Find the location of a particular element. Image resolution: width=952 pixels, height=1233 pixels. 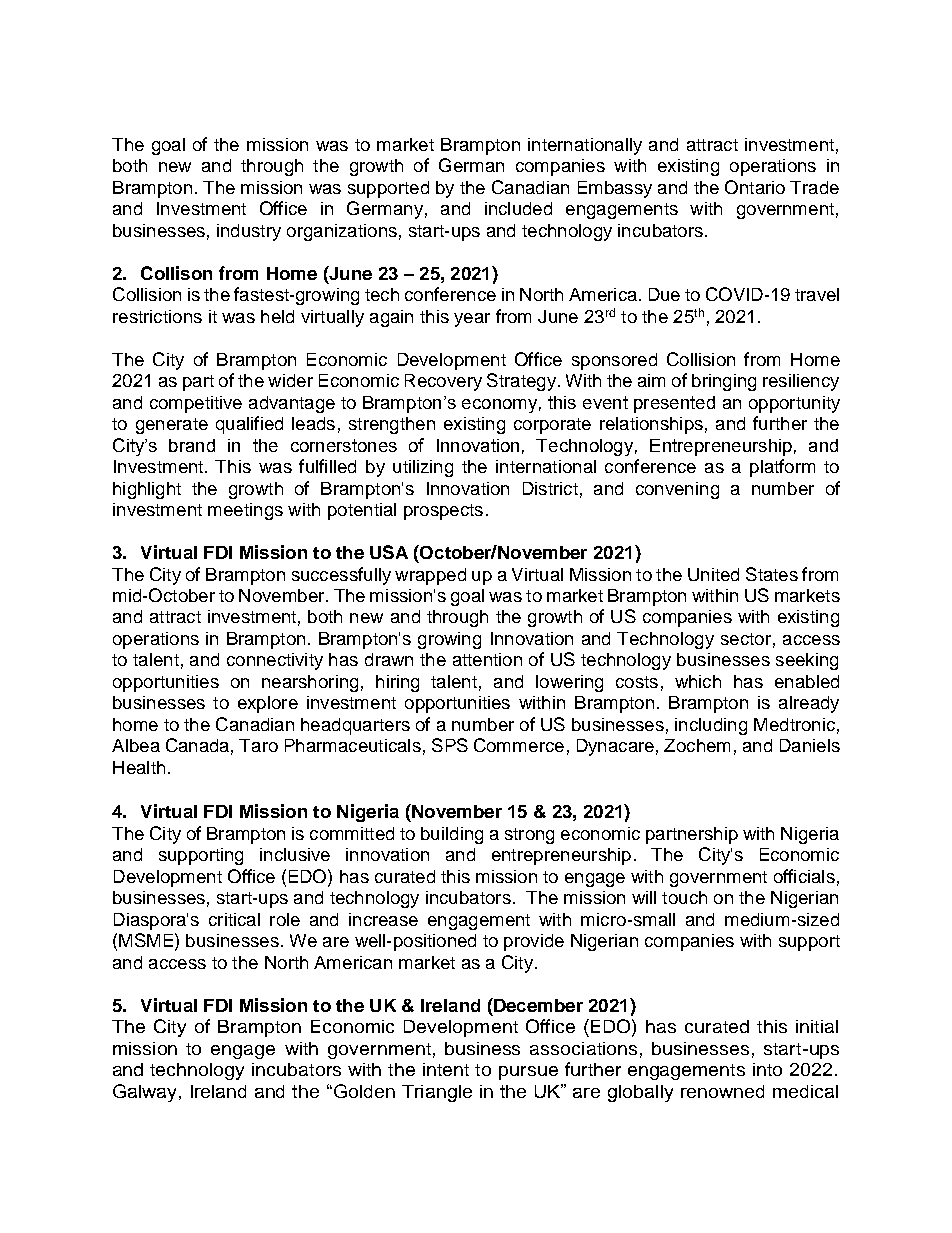

Ontario is located at coordinates (755, 187).
